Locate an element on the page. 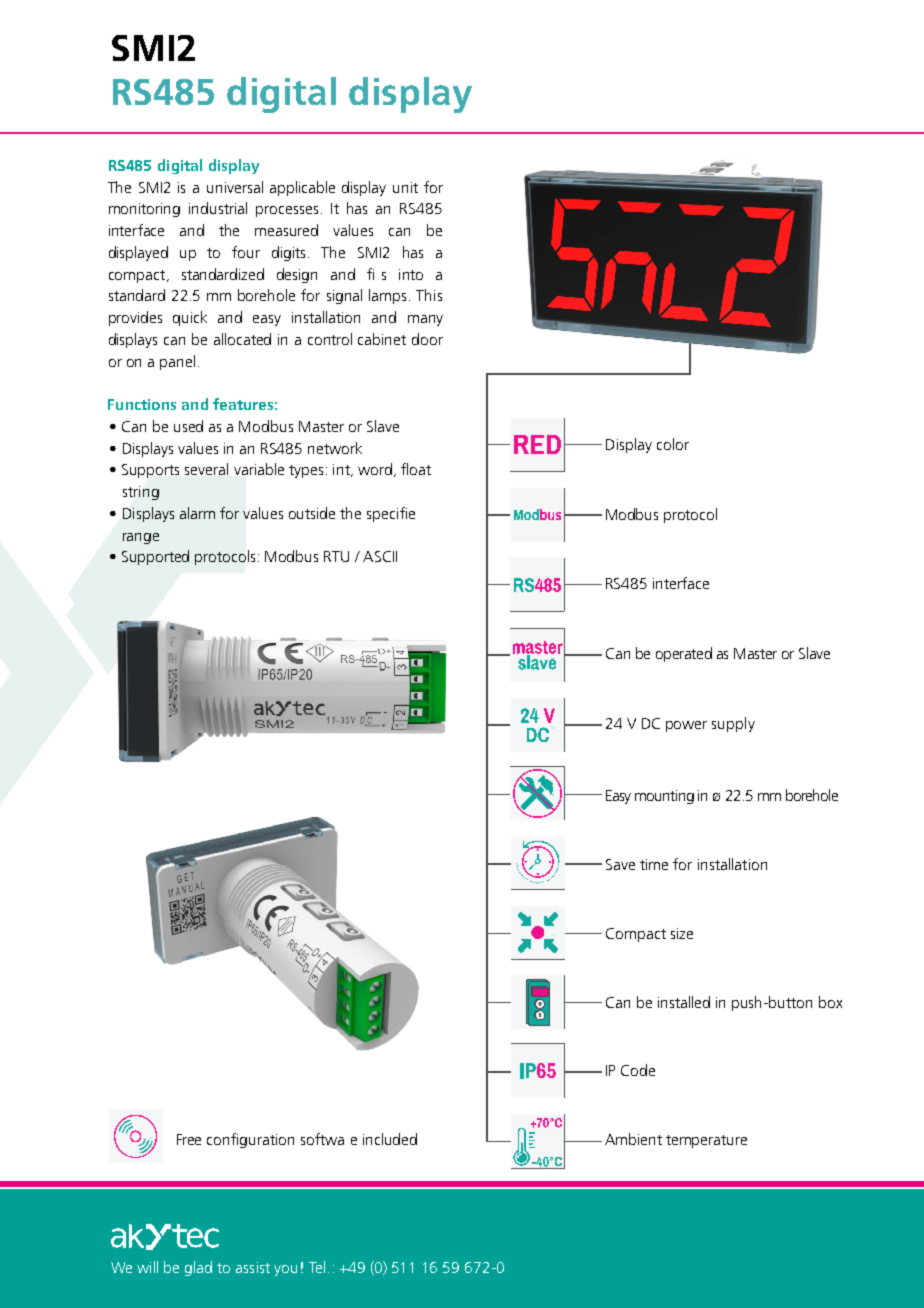 This page has width=924, height=1308. ASCII is located at coordinates (380, 556).
